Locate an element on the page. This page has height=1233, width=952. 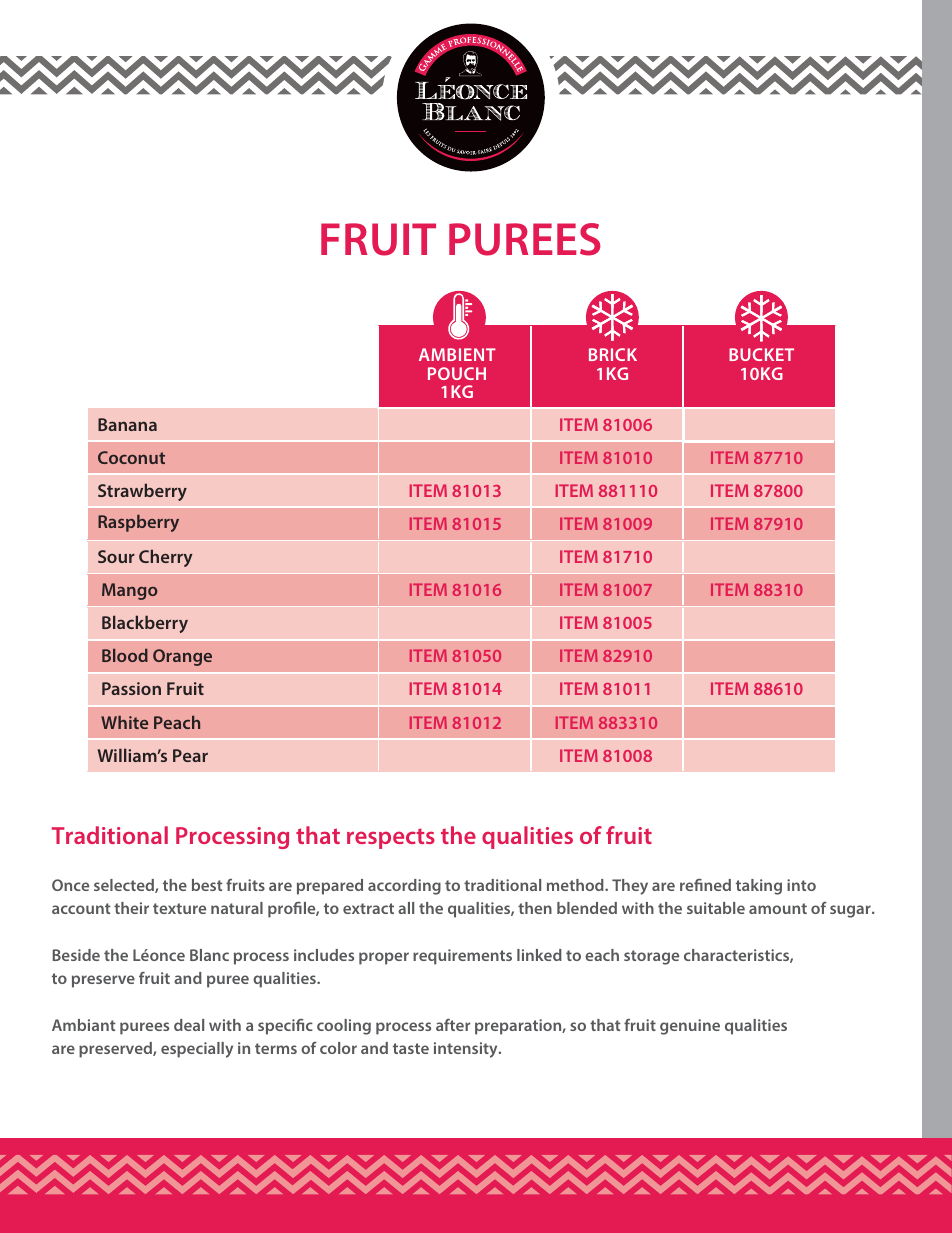
amount is located at coordinates (778, 908).
